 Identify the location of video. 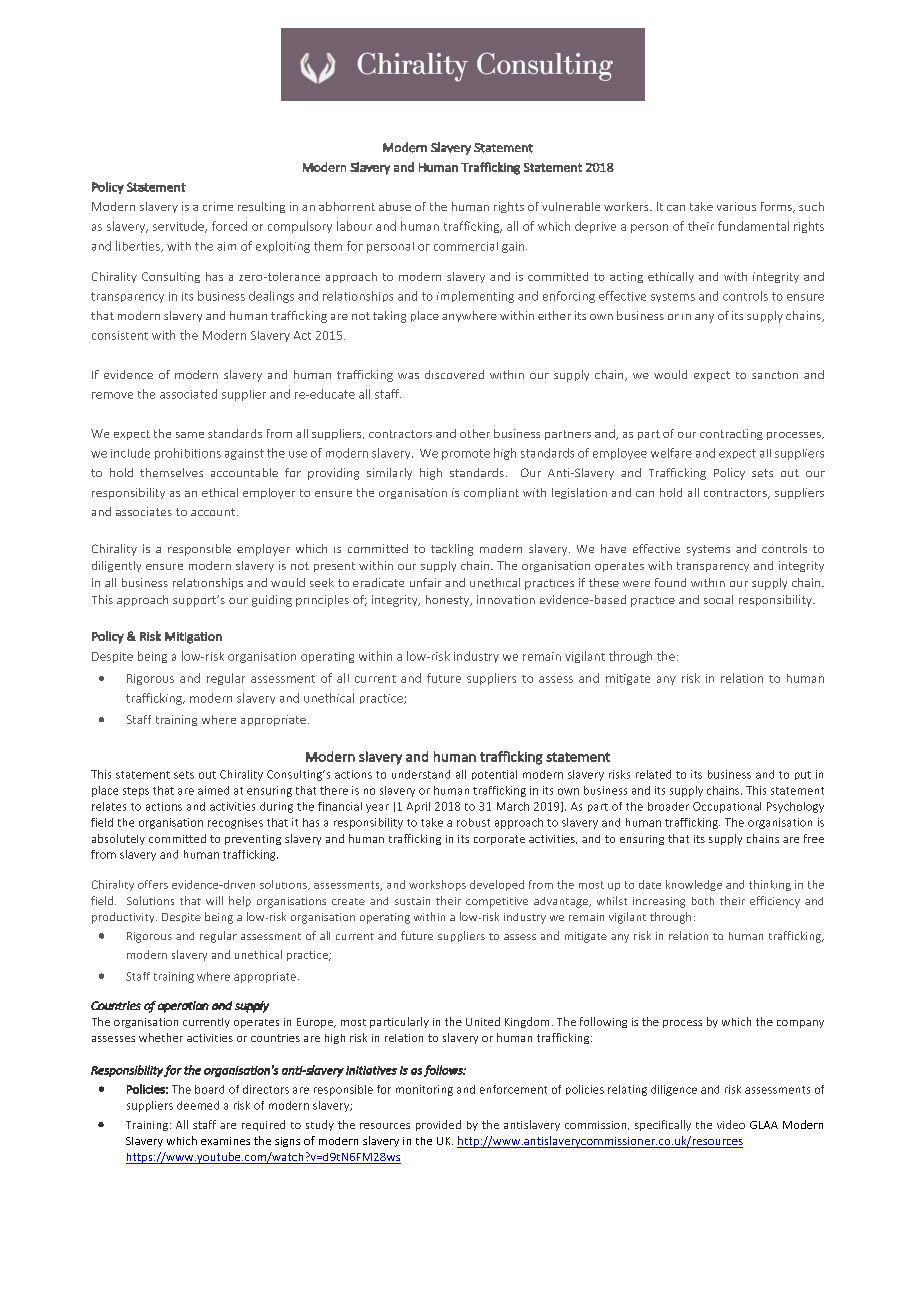
(731, 1124).
